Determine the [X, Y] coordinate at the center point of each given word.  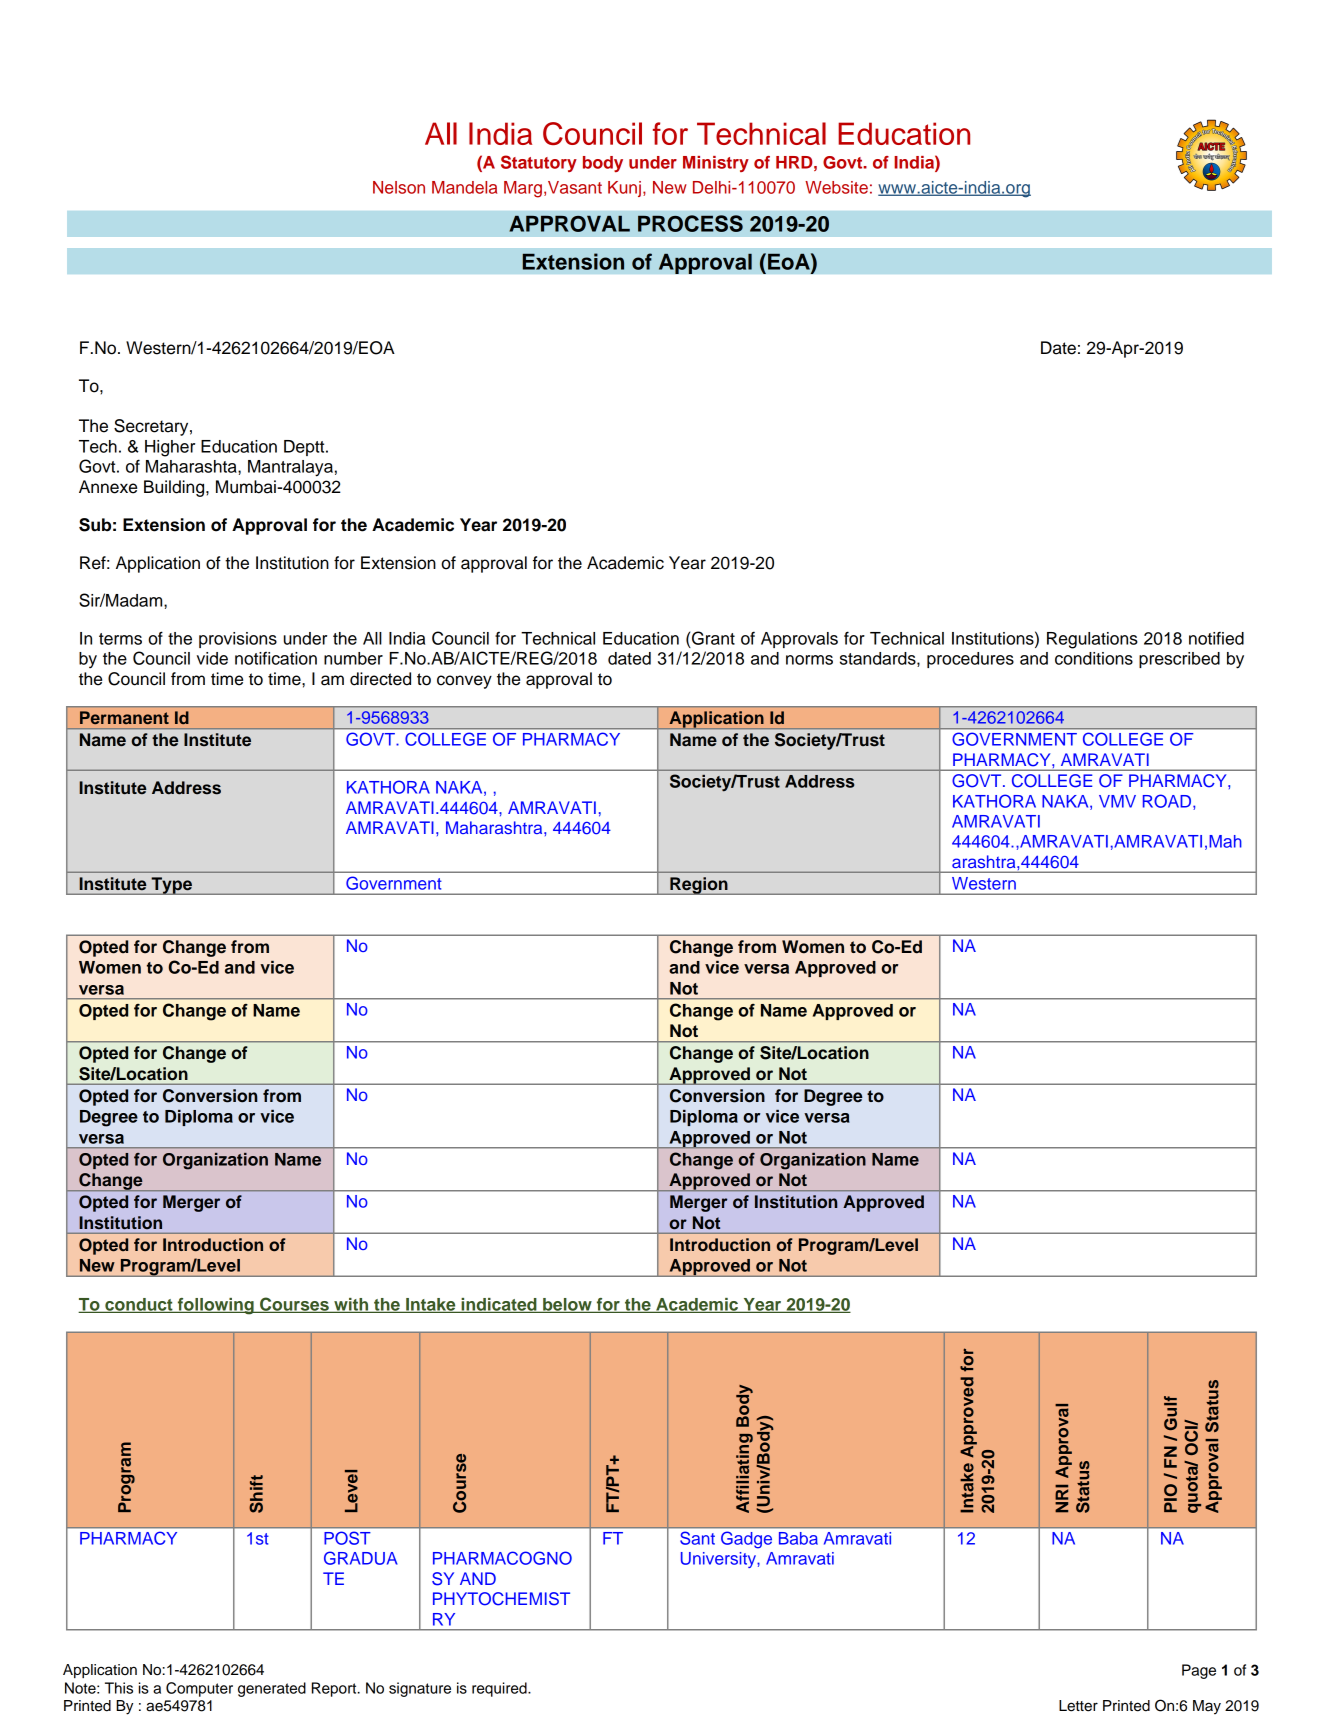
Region [699, 886]
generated [272, 1689]
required [500, 1689]
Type [171, 886]
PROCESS [690, 223]
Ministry [716, 164]
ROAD [1167, 801]
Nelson [399, 187]
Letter [1078, 1706]
